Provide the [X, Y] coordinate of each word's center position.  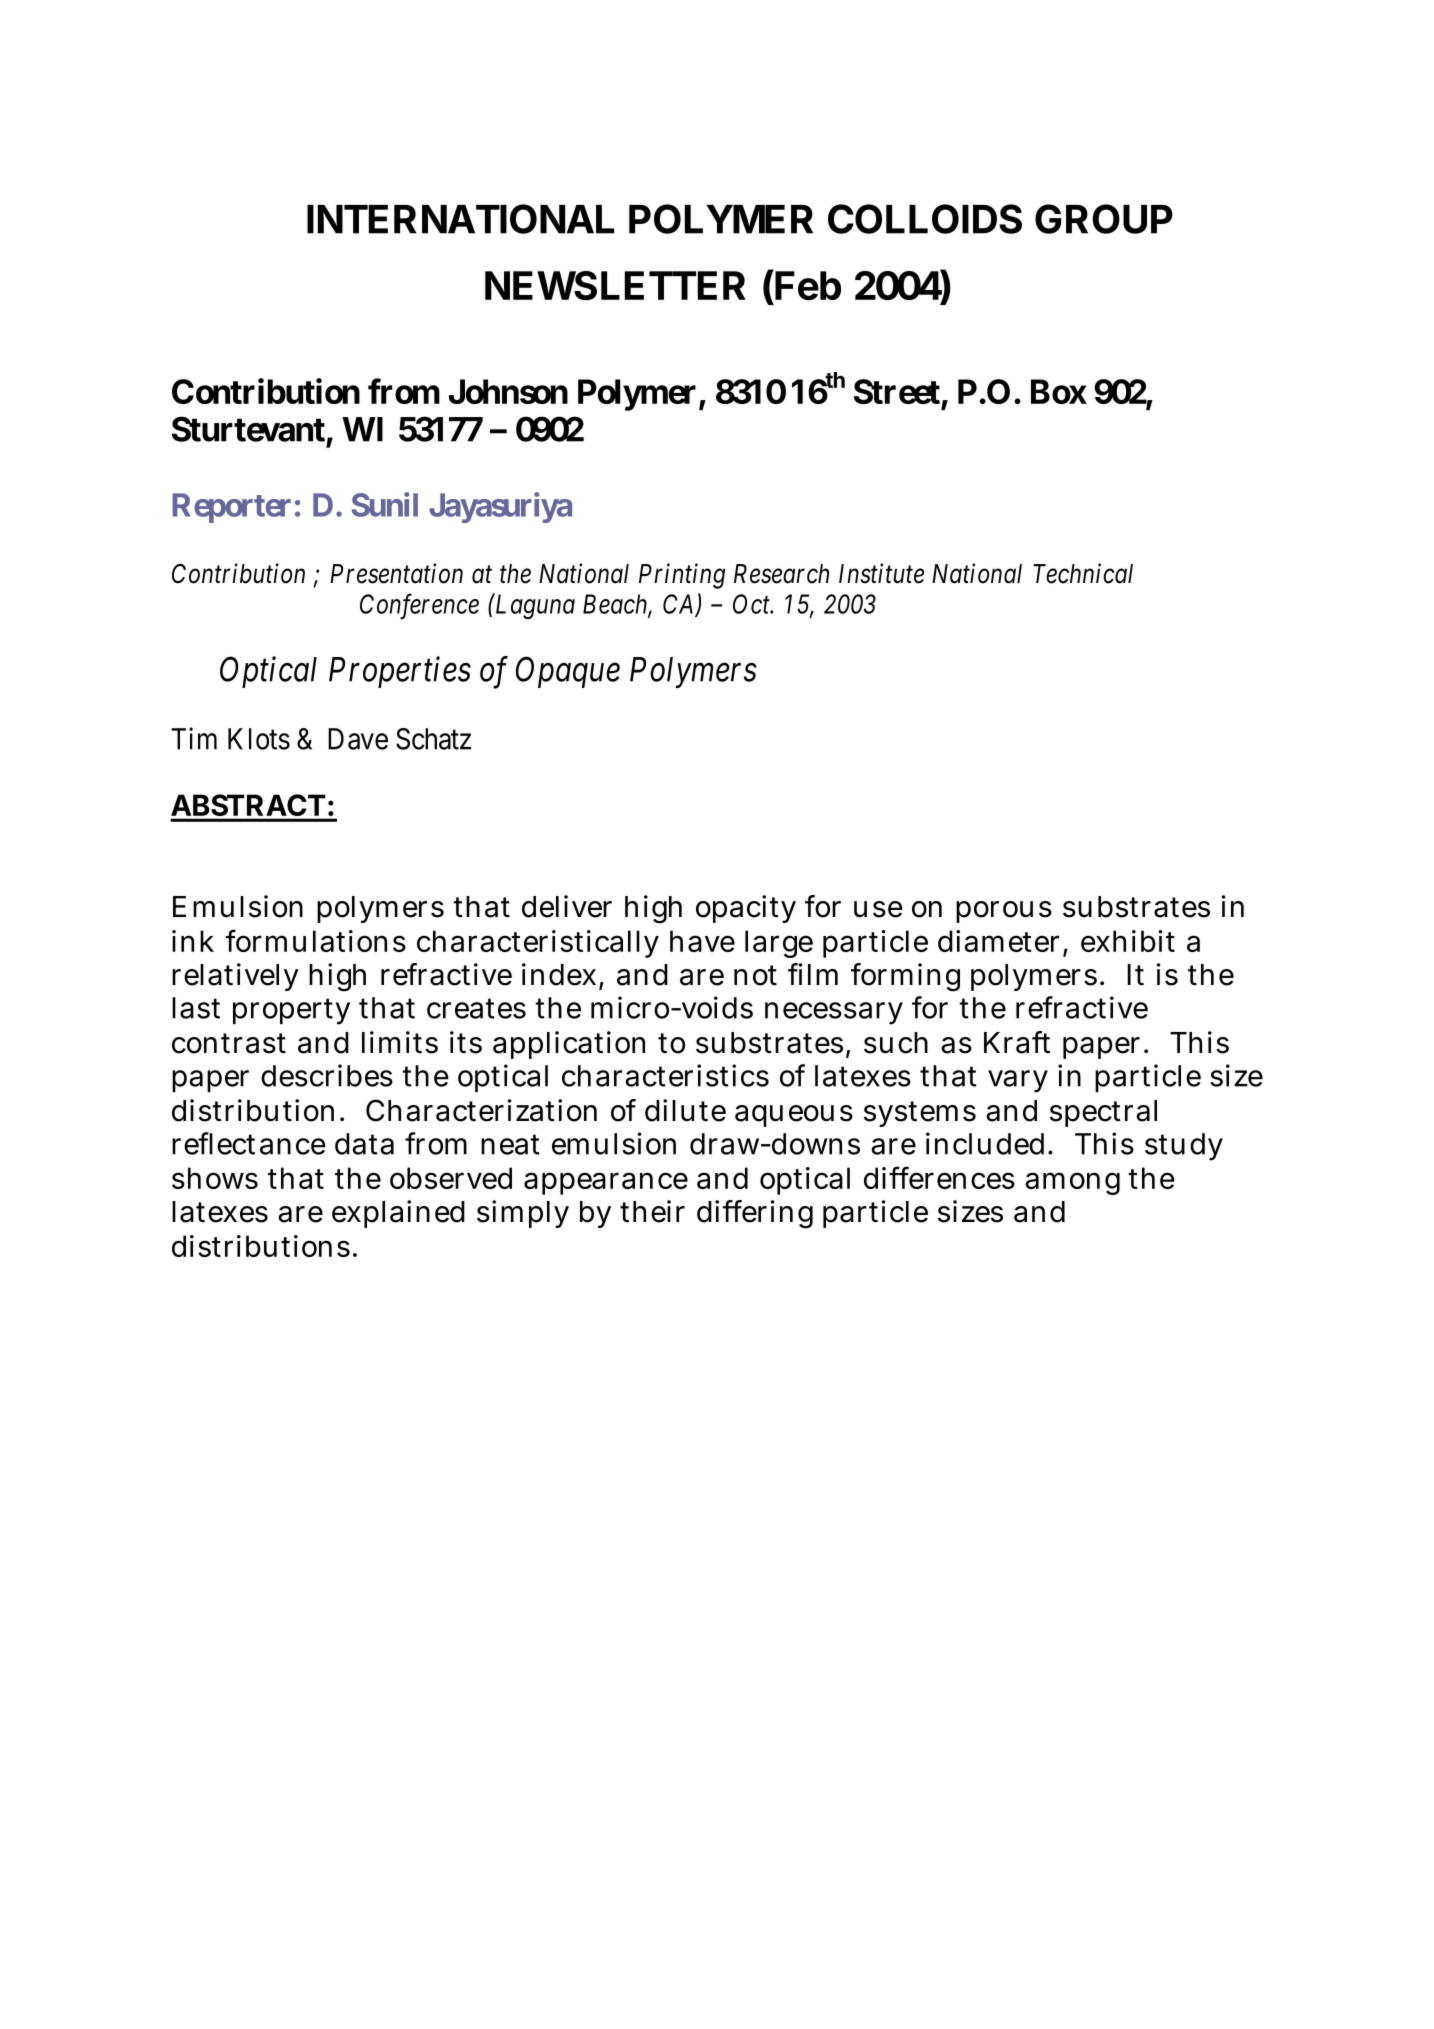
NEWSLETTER [615, 285]
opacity [746, 909]
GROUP [1104, 219]
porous [1004, 912]
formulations [315, 940]
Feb [808, 285]
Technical [1083, 573]
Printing [682, 576]
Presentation [396, 574]
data [364, 1144]
